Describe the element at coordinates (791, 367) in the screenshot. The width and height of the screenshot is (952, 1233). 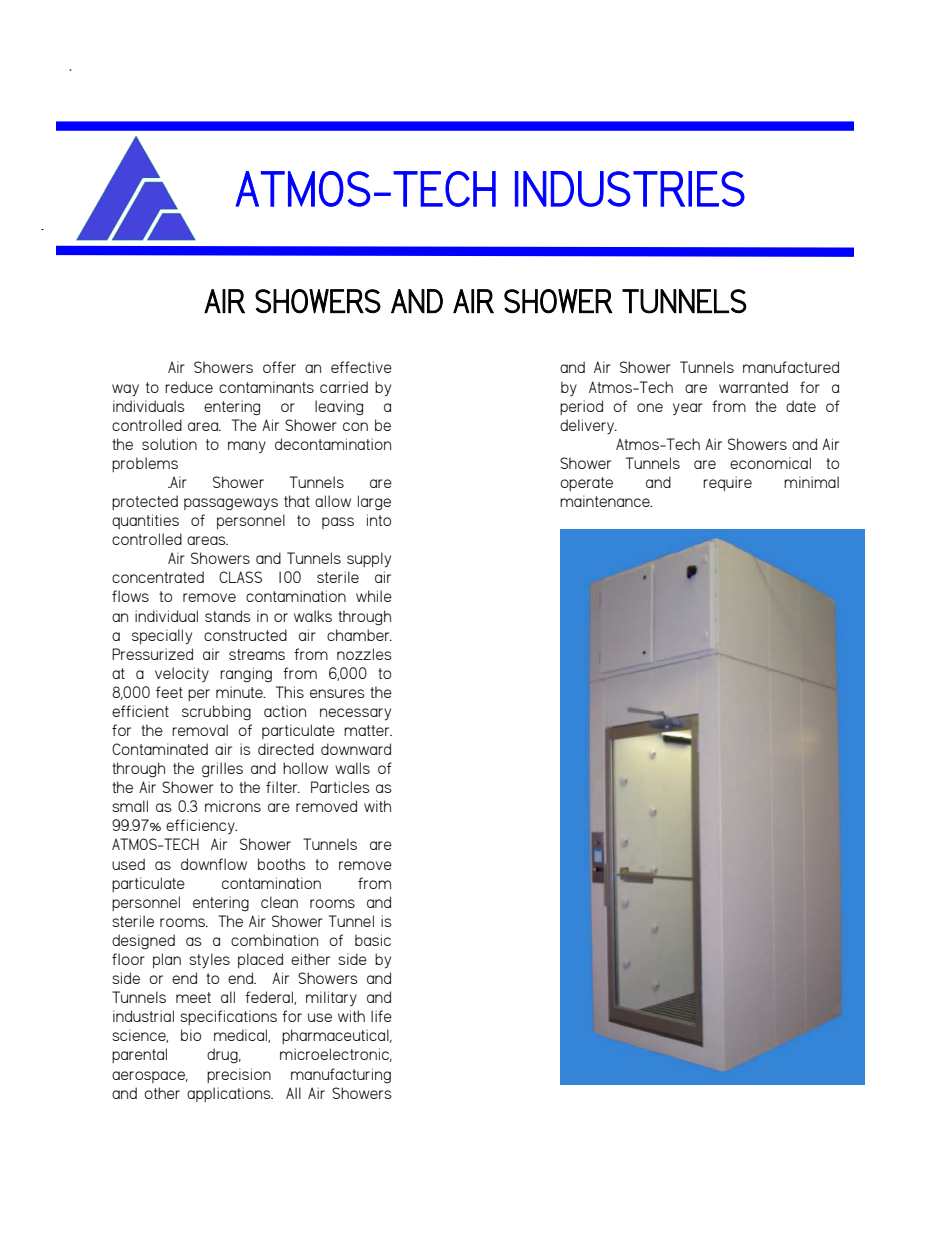
I see `manufactured` at that location.
